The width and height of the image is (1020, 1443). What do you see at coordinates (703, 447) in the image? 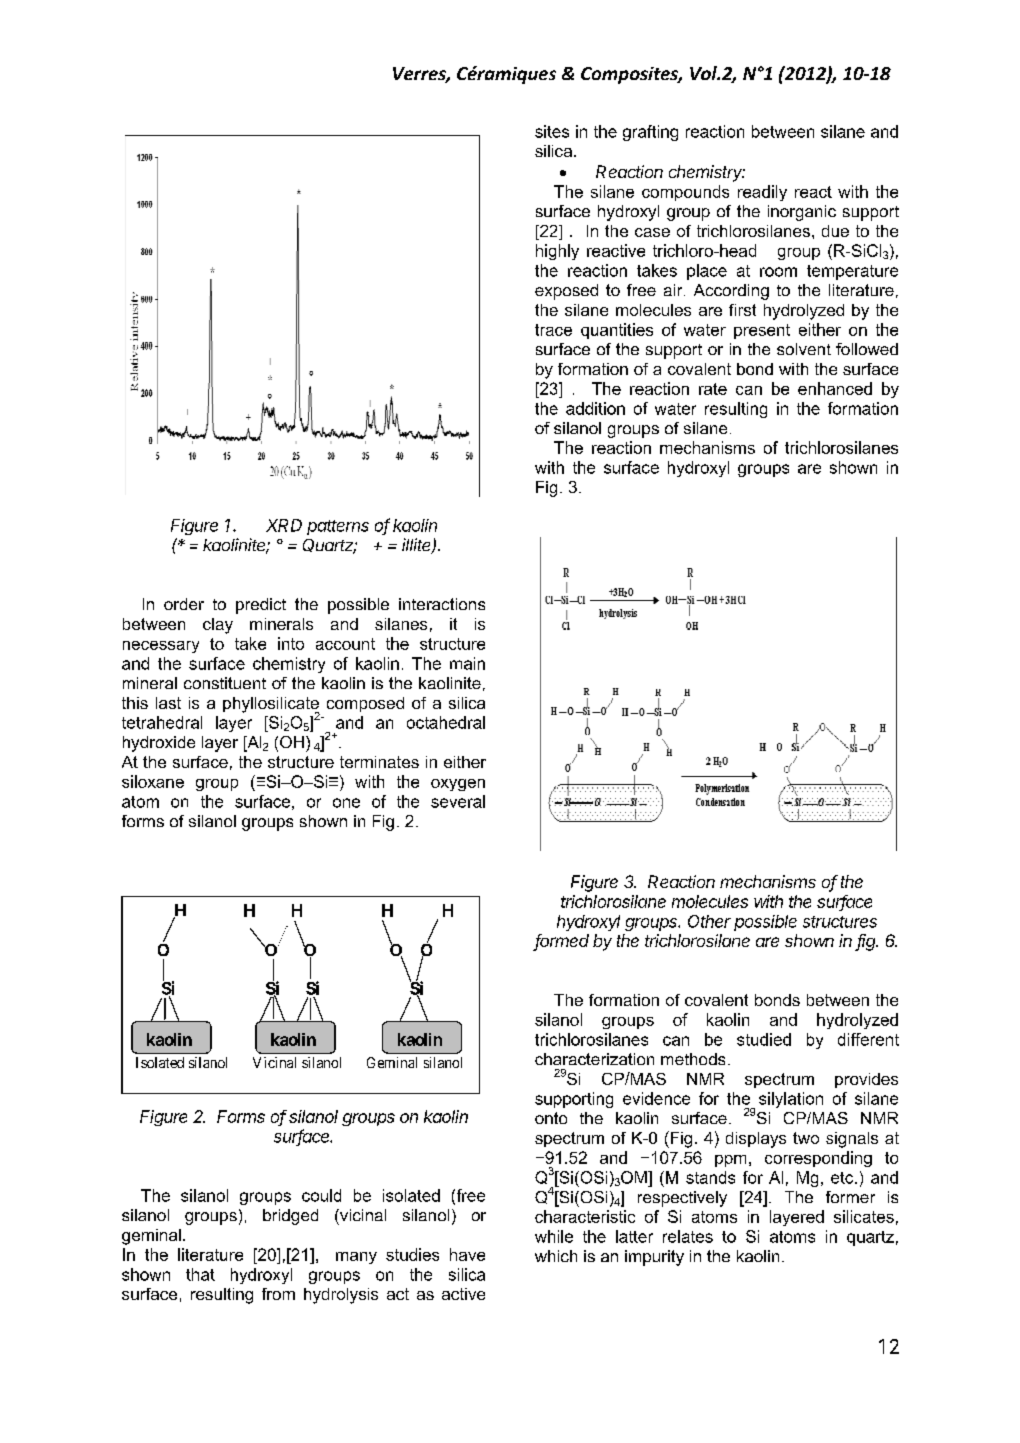
I see `mechanism` at bounding box center [703, 447].
